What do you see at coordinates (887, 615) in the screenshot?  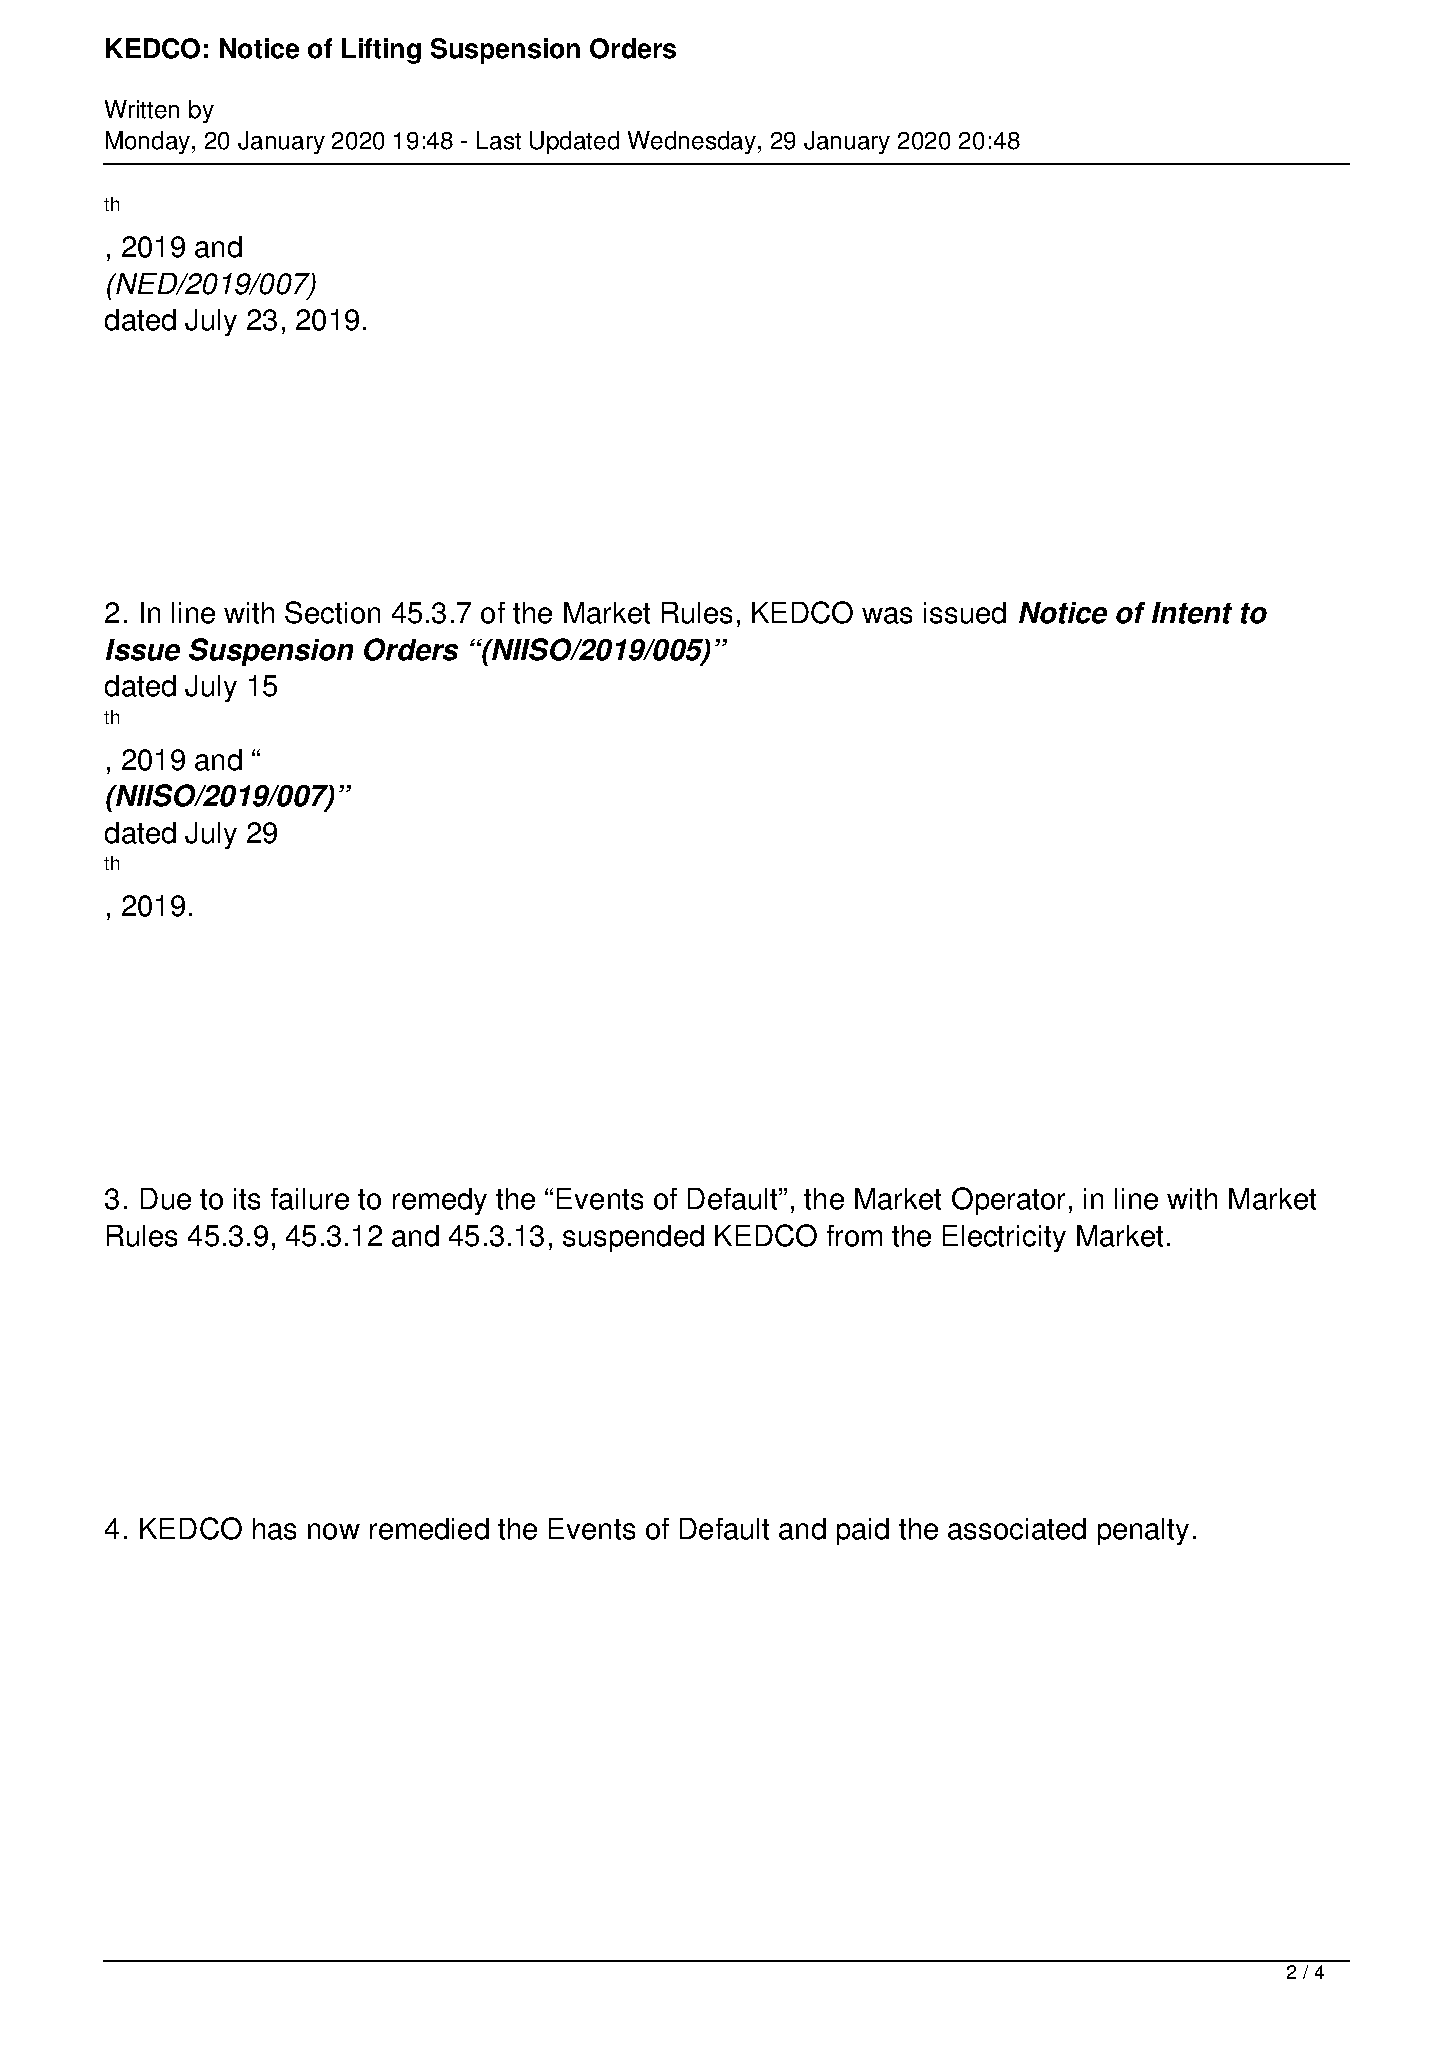 I see `was` at bounding box center [887, 615].
